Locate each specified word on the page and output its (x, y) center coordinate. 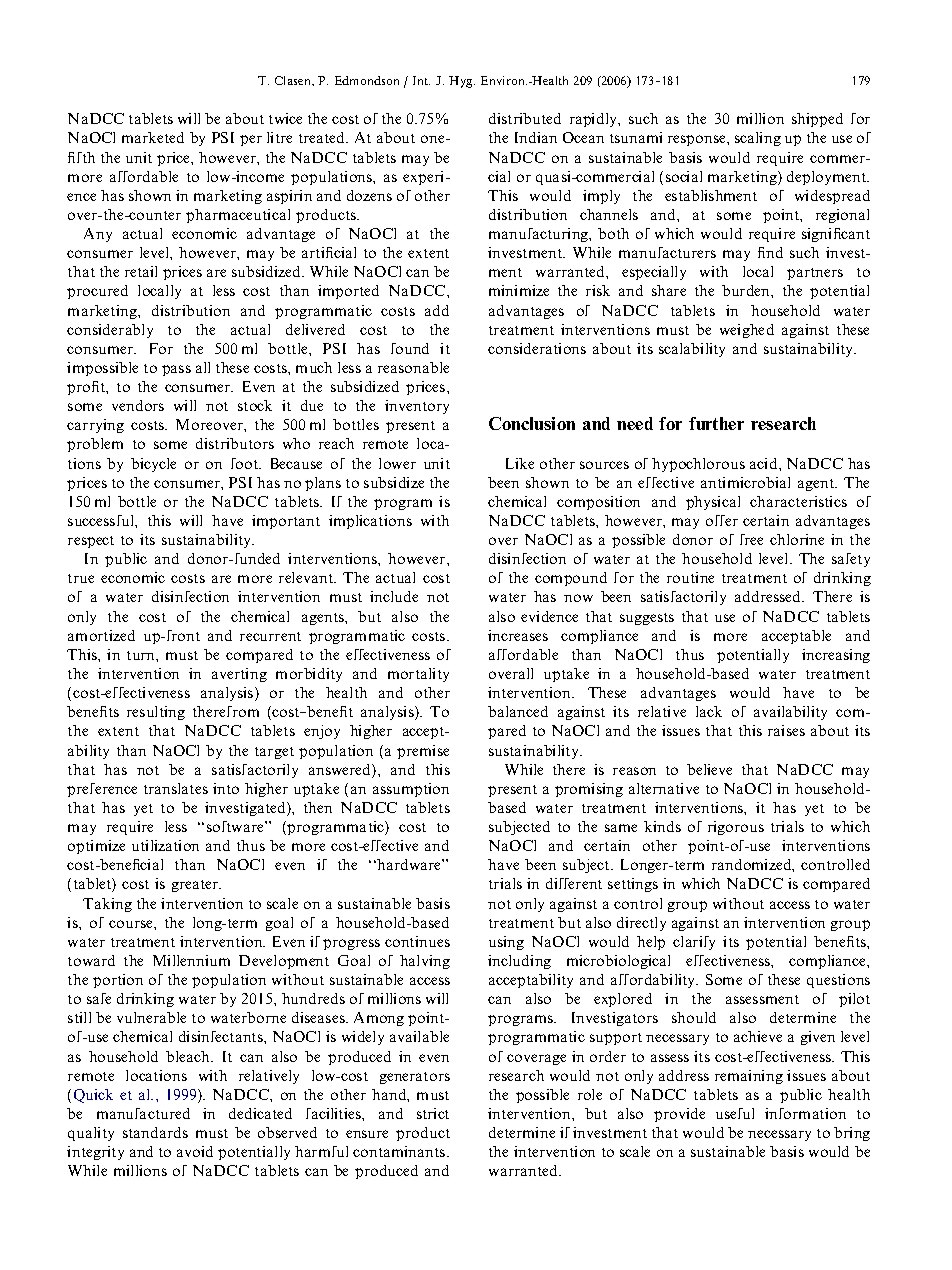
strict (433, 1113)
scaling (758, 139)
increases (518, 635)
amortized (101, 635)
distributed (525, 118)
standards (155, 1132)
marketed (153, 137)
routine (690, 577)
